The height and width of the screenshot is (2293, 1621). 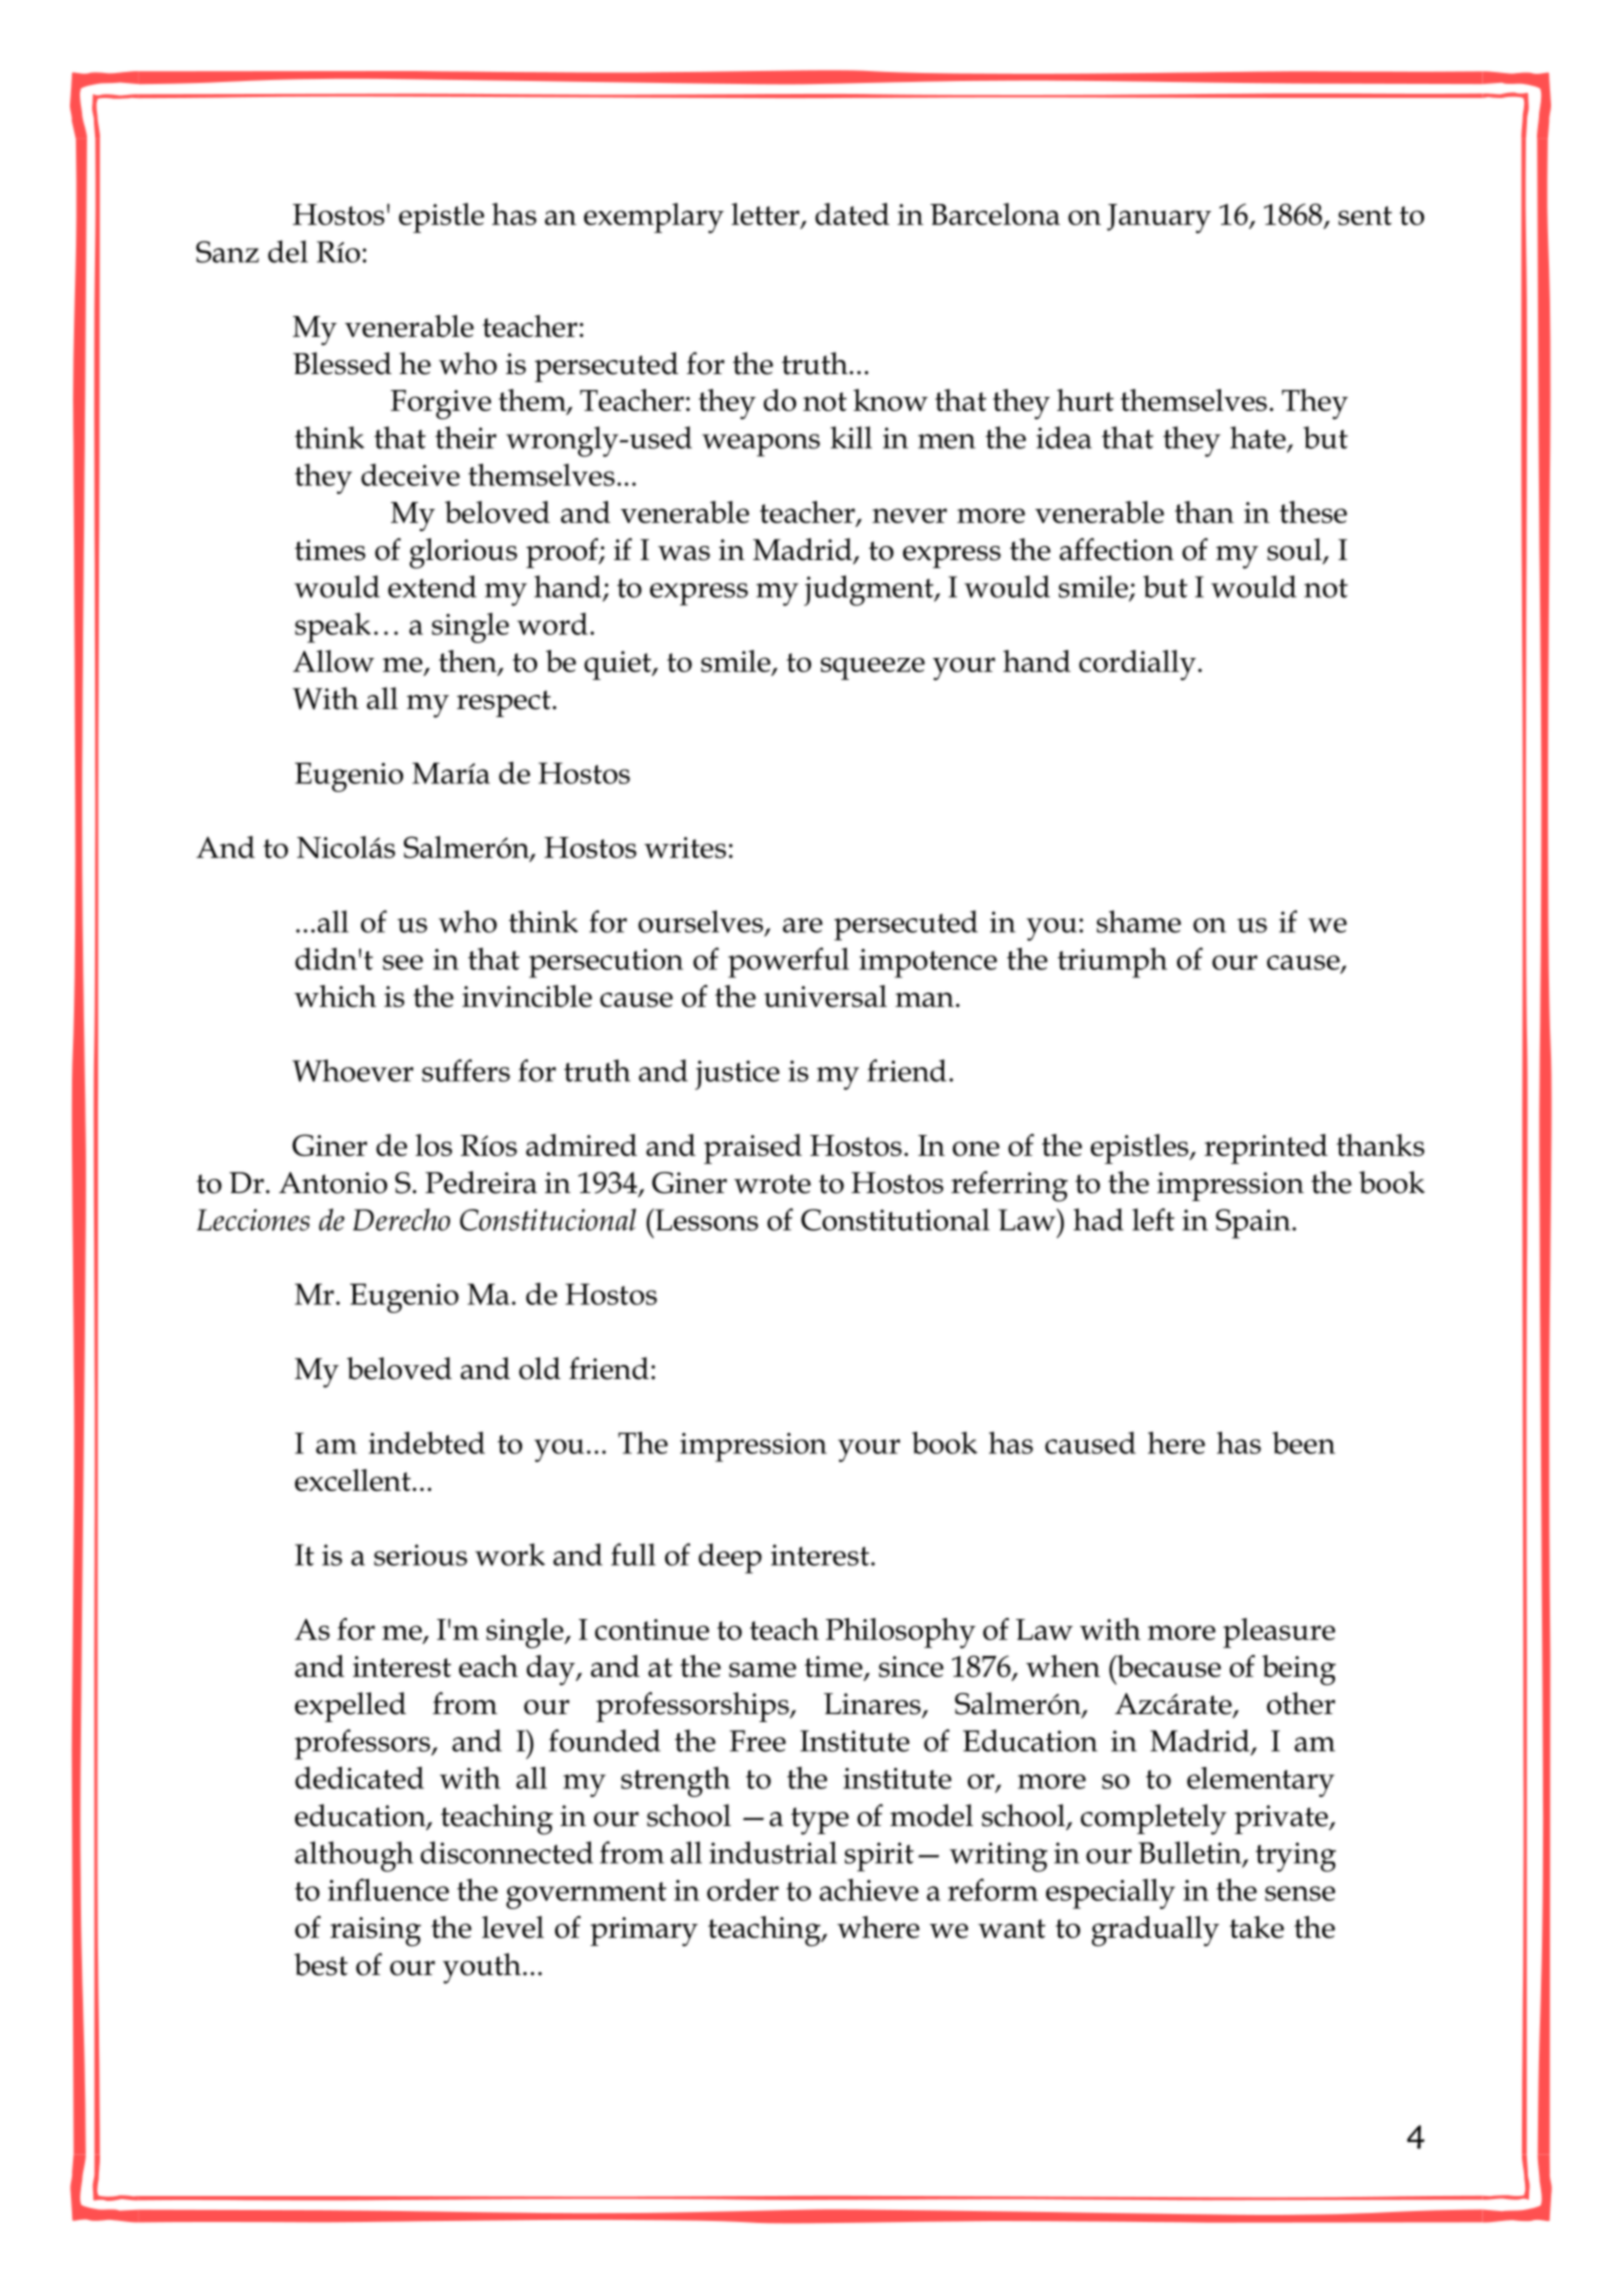 I want to click on reprinted, so click(x=1266, y=1149).
